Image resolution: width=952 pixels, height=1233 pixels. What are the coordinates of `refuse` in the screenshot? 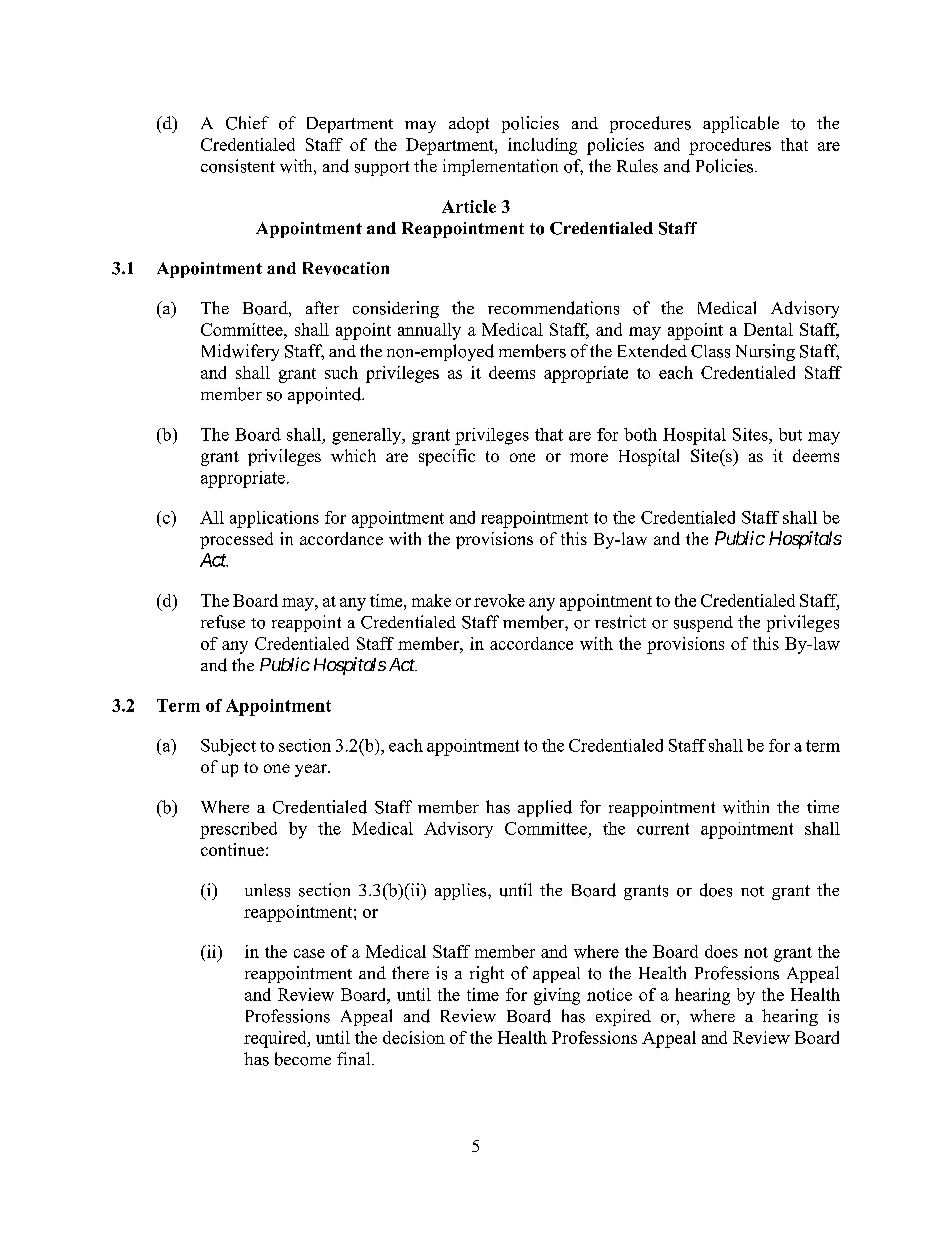 It's located at (223, 622).
